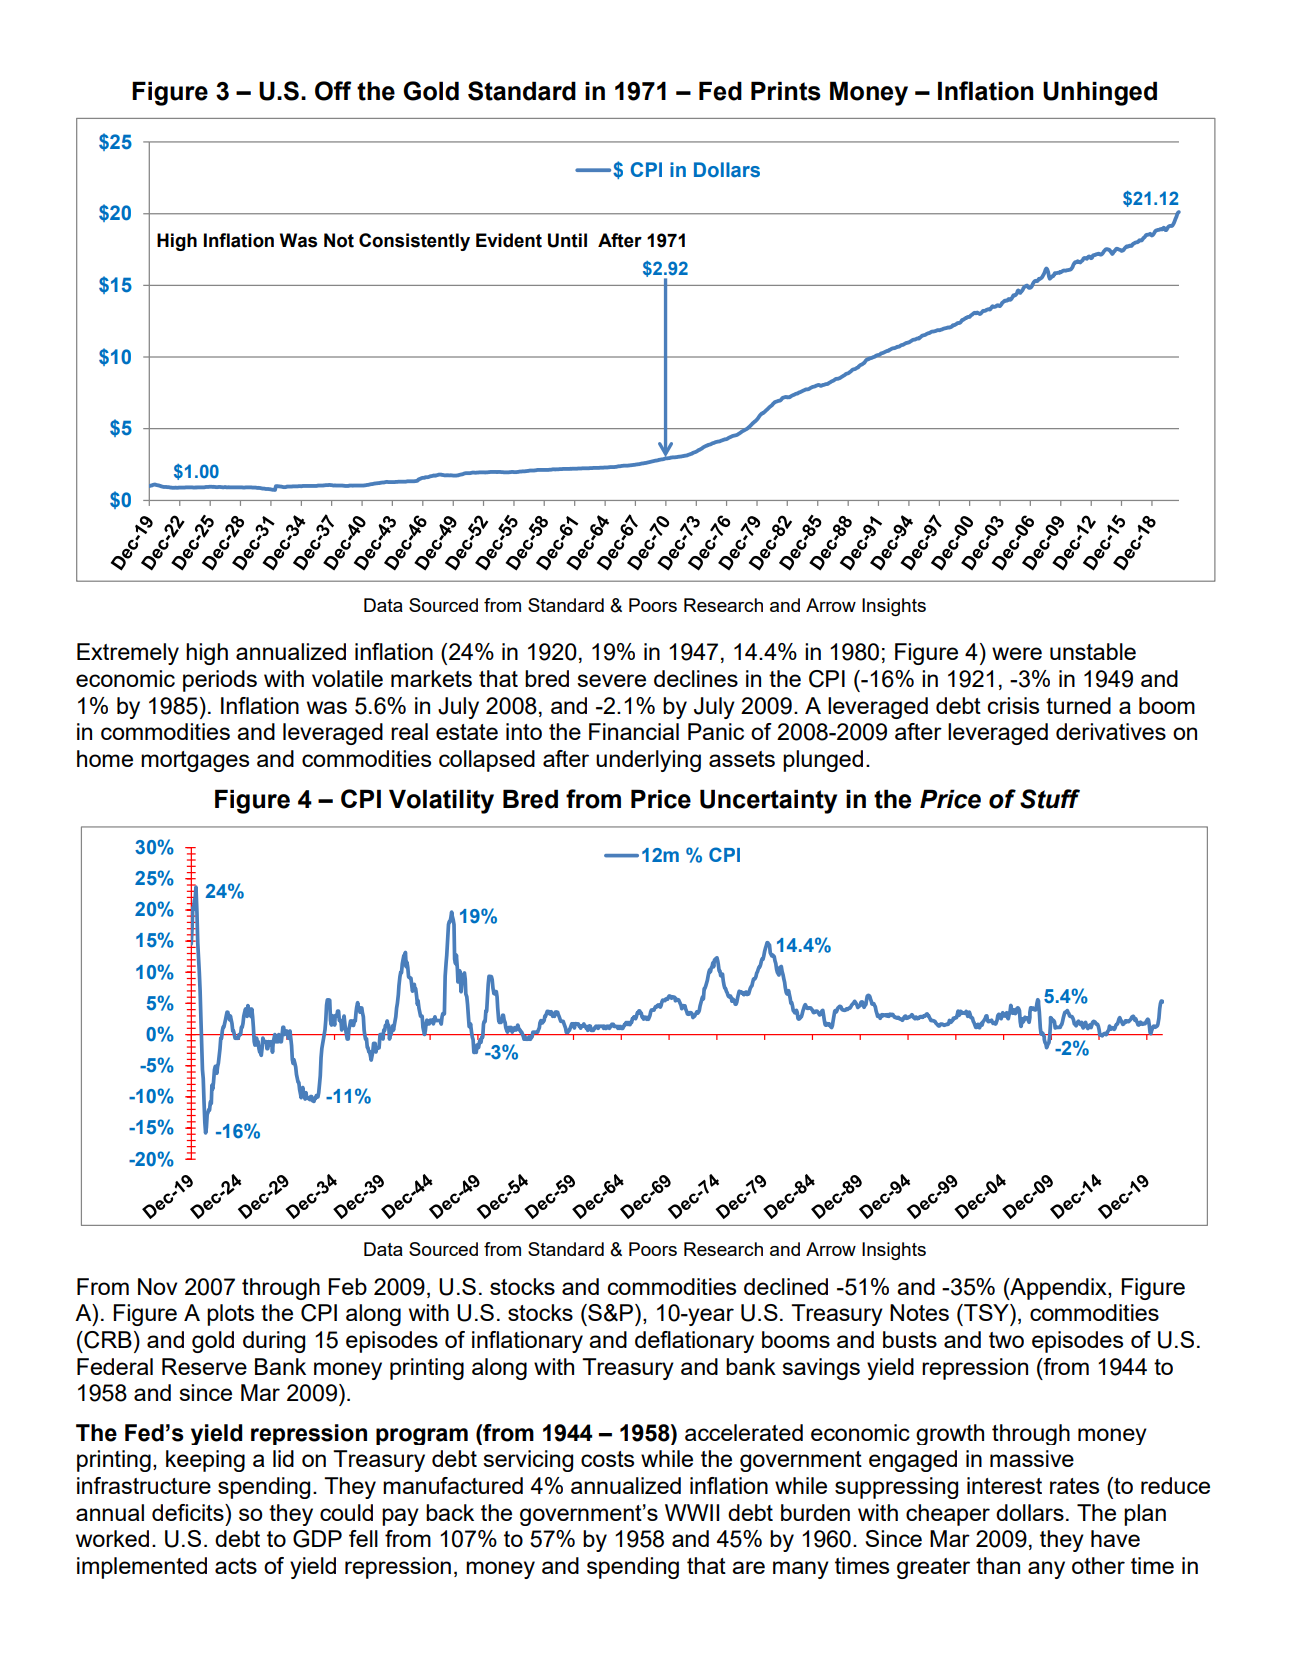 The width and height of the screenshot is (1290, 1669). I want to click on unstable, so click(1093, 651).
